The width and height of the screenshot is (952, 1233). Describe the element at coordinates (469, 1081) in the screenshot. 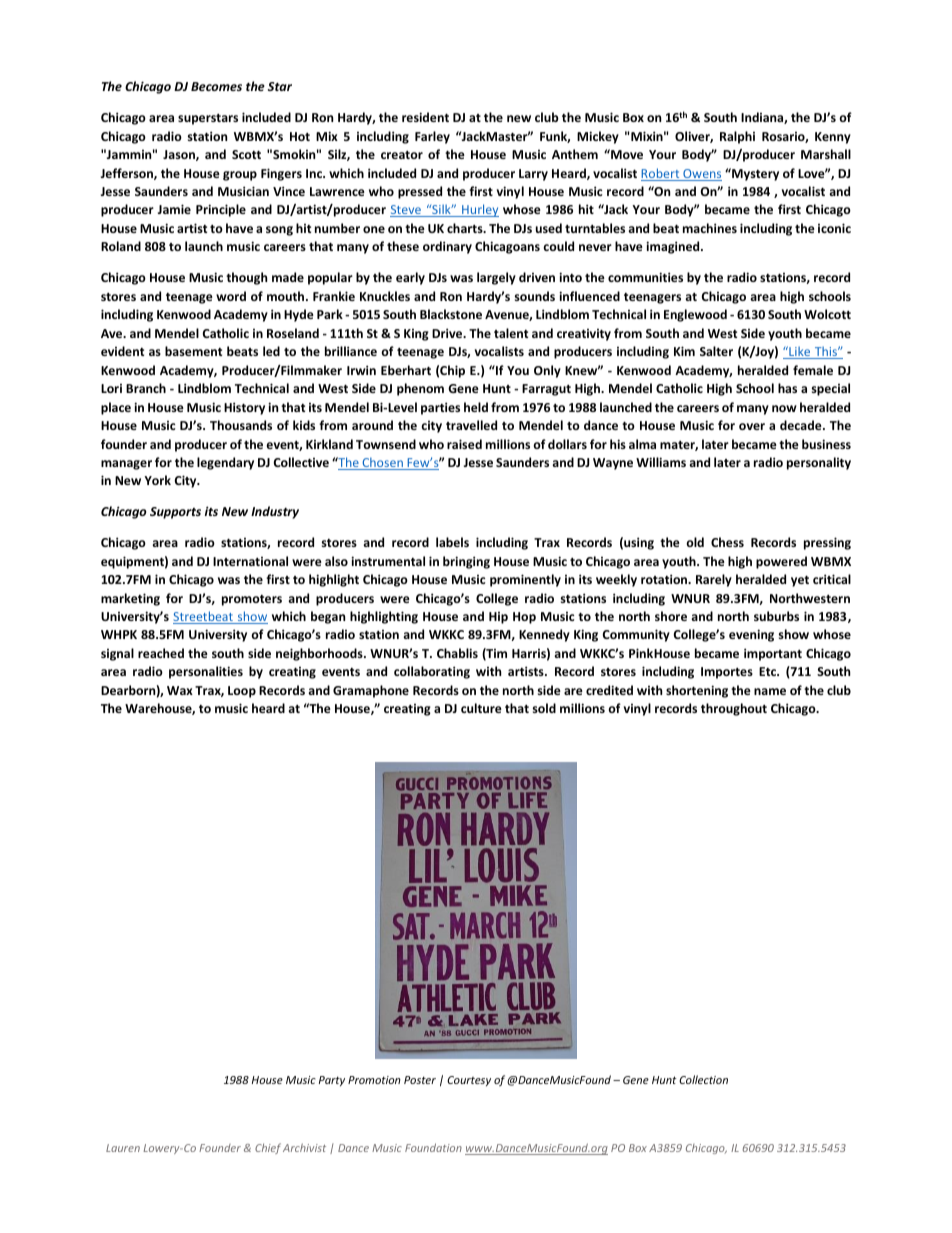

I see `Courtesy` at that location.
